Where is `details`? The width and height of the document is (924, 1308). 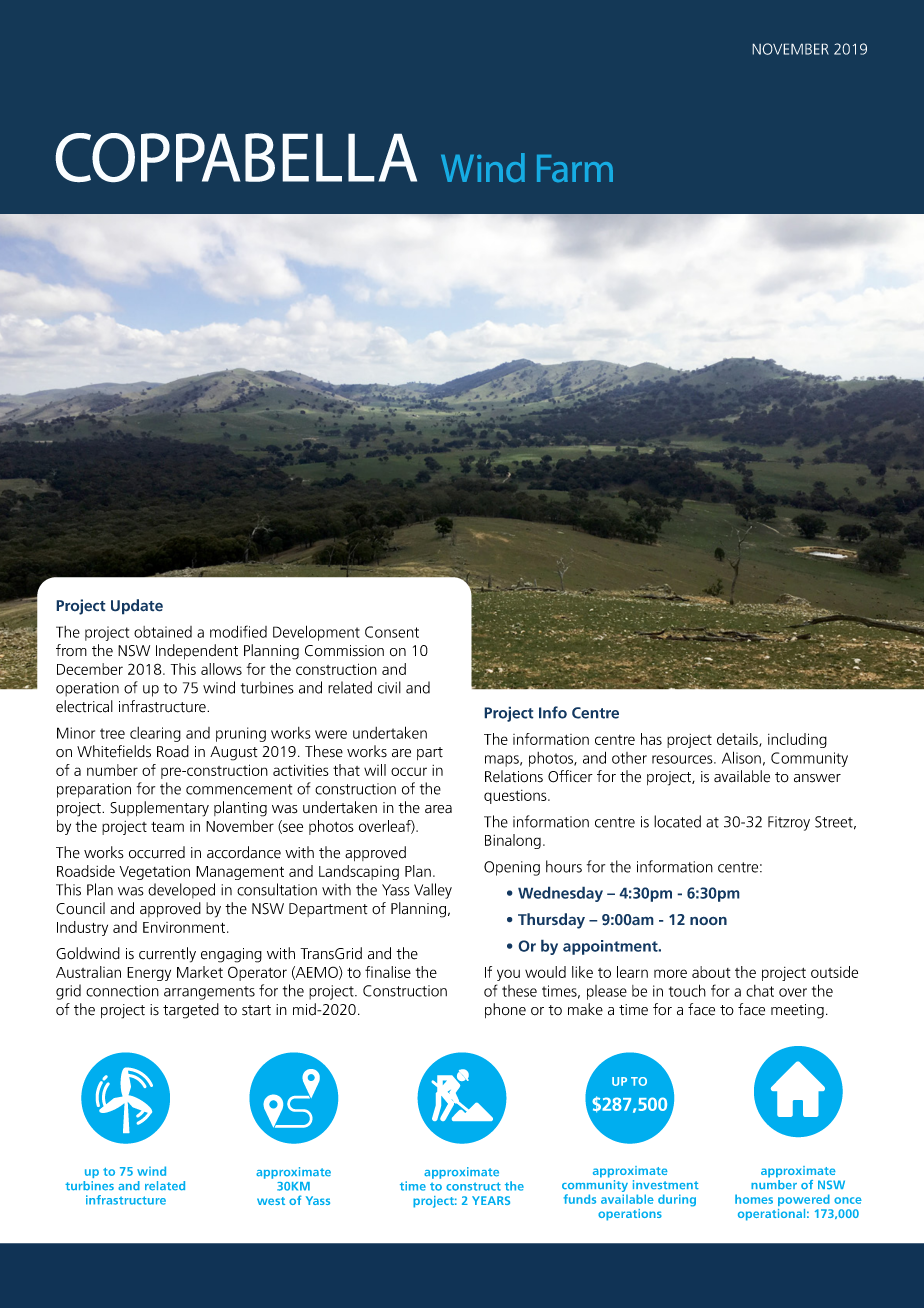
details is located at coordinates (738, 740).
